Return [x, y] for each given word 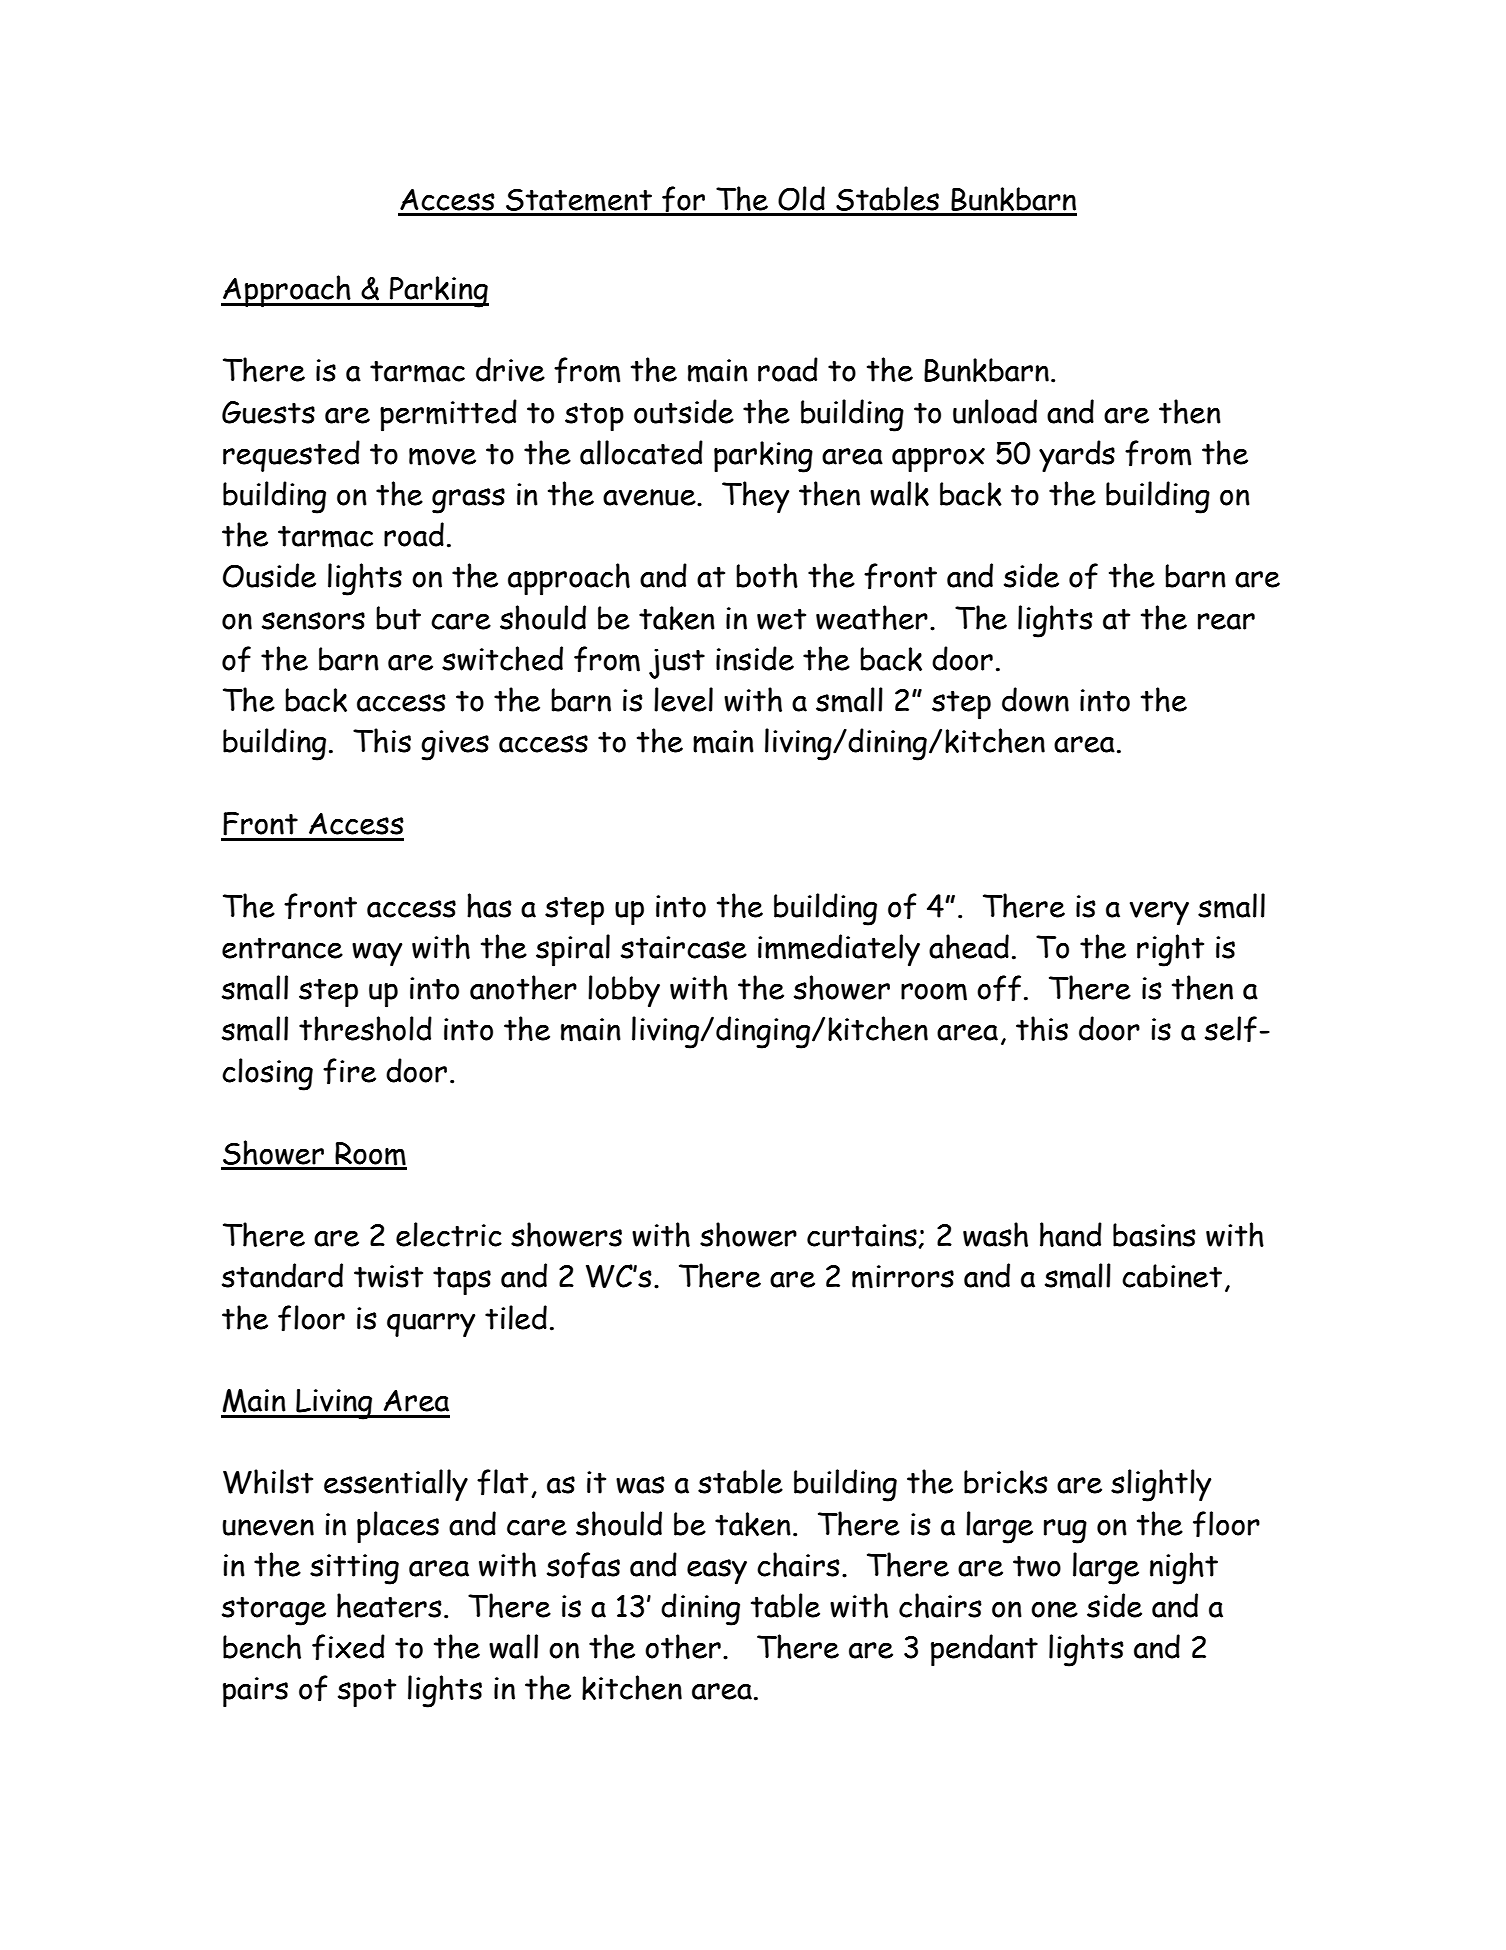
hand [1071, 1234]
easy [717, 1572]
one [1054, 1609]
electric [449, 1234]
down [1035, 699]
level [683, 699]
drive [510, 369]
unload [995, 411]
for [684, 200]
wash [995, 1234]
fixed [348, 1647]
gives [455, 745]
